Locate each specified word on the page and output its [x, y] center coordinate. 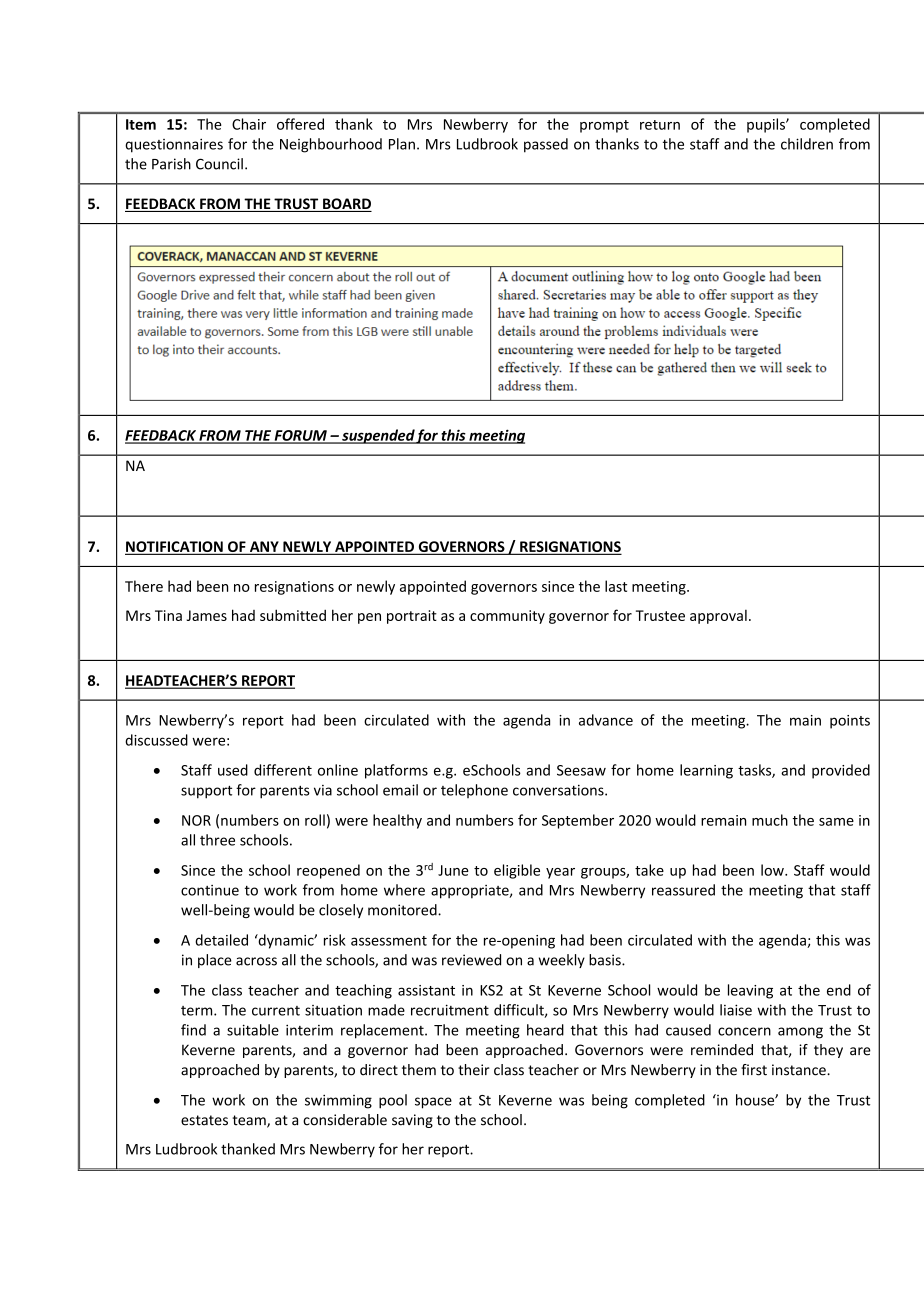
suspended [378, 436]
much [770, 820]
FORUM [300, 436]
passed [546, 145]
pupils [767, 125]
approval [718, 616]
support [206, 792]
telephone [474, 791]
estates [204, 1120]
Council [219, 164]
